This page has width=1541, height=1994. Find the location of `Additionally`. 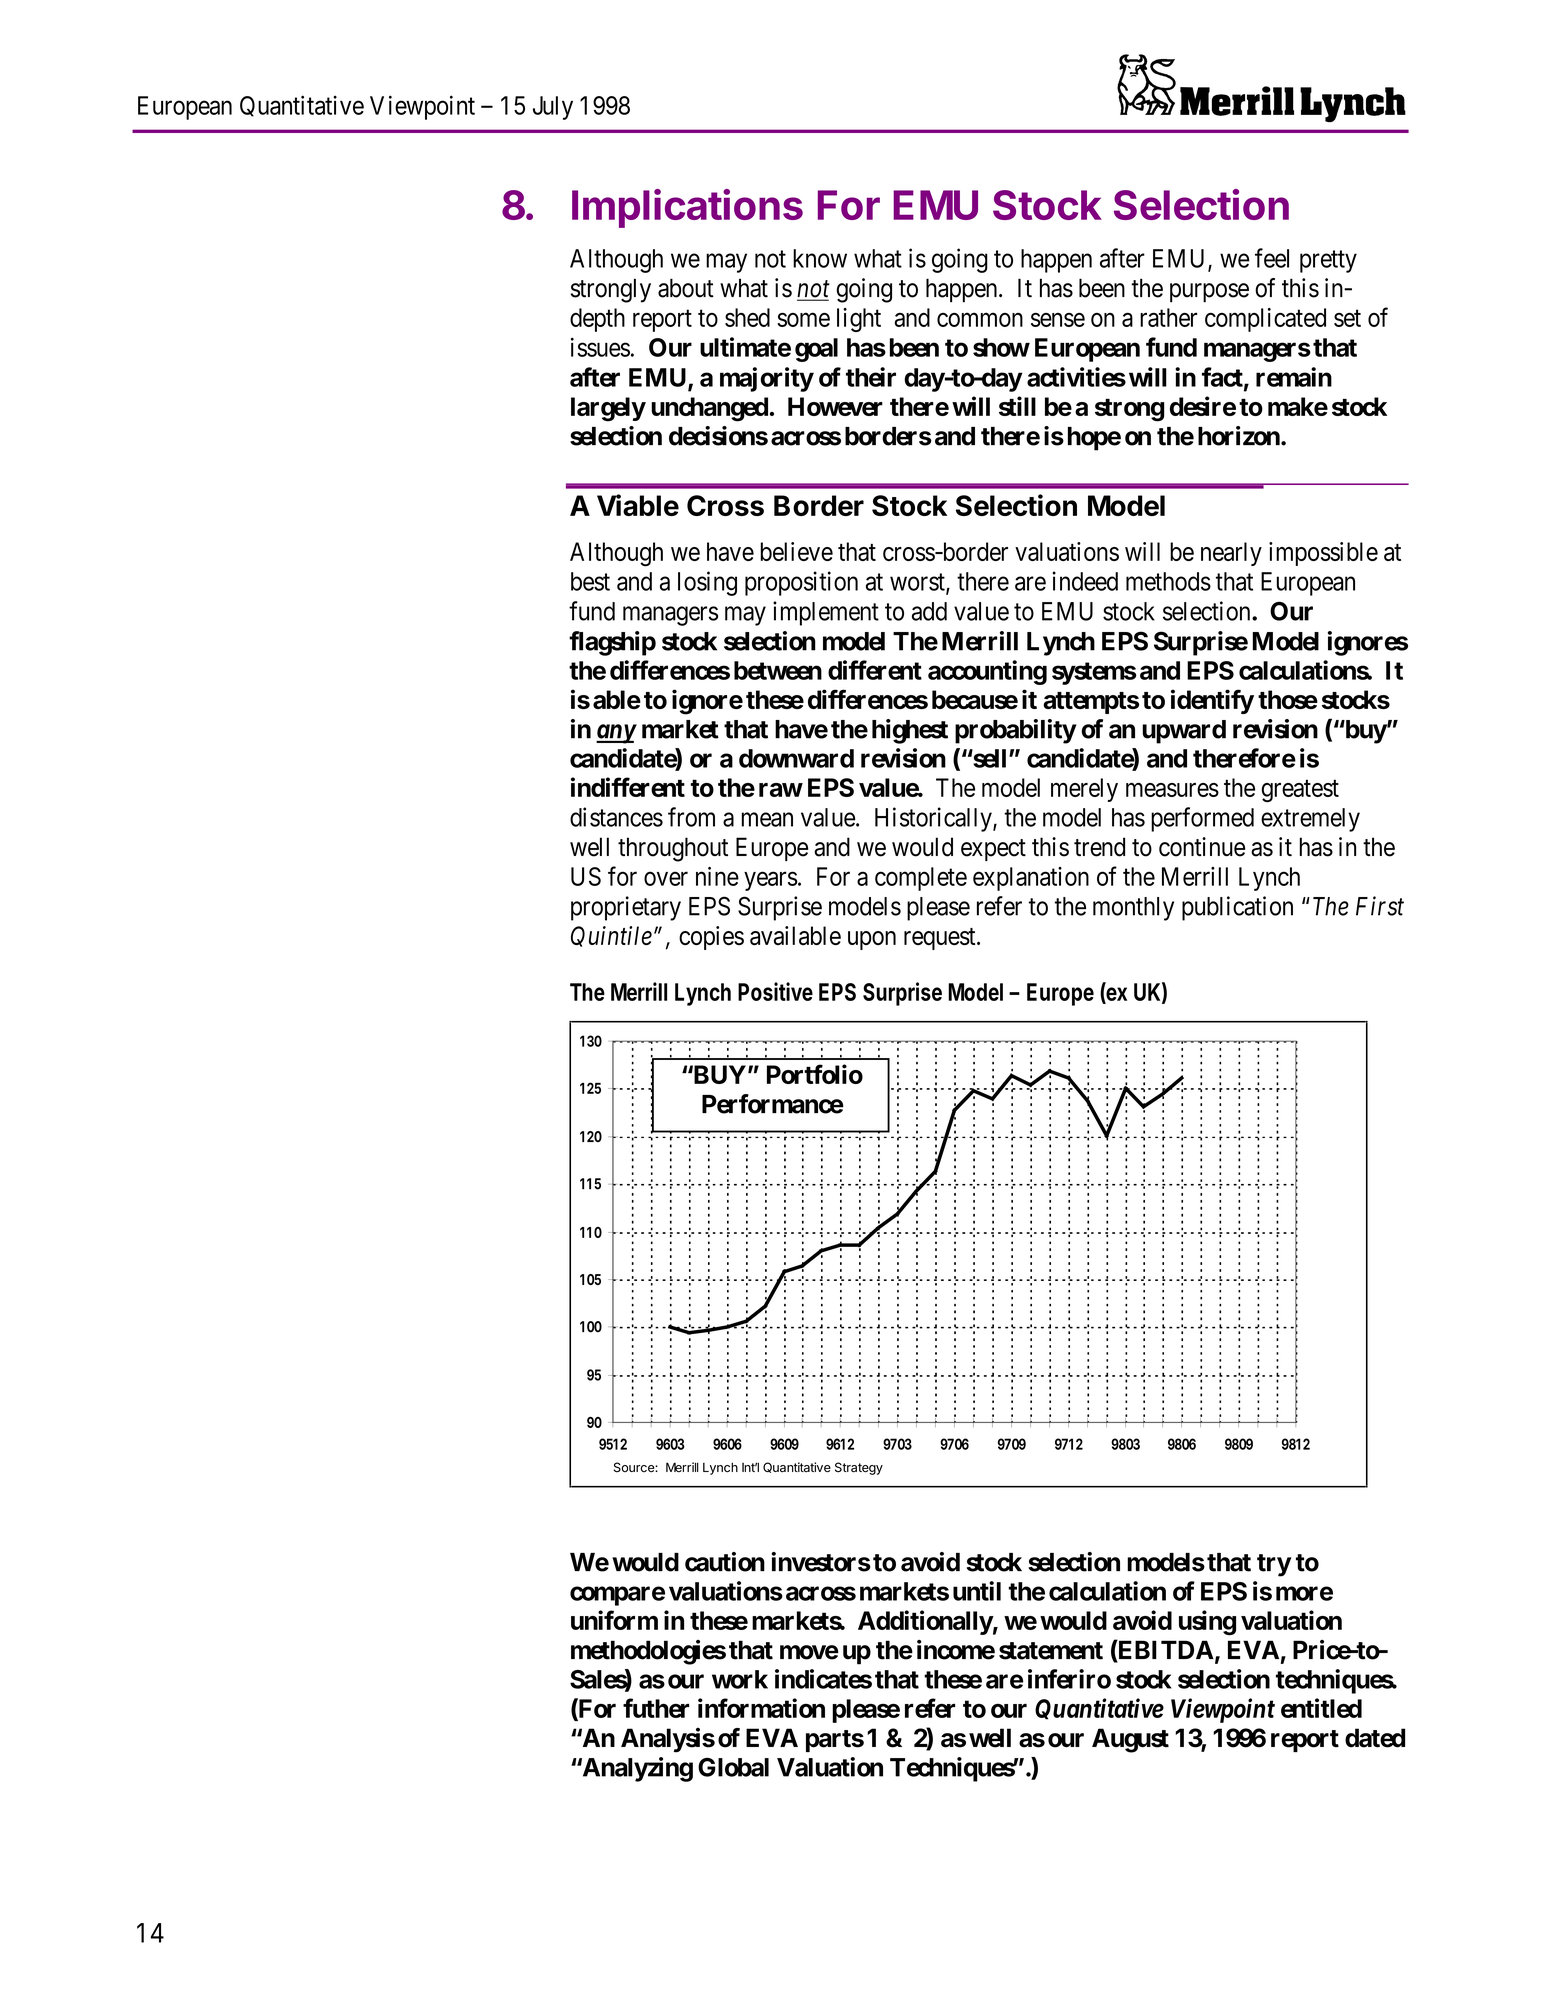

Additionally is located at coordinates (925, 1622).
